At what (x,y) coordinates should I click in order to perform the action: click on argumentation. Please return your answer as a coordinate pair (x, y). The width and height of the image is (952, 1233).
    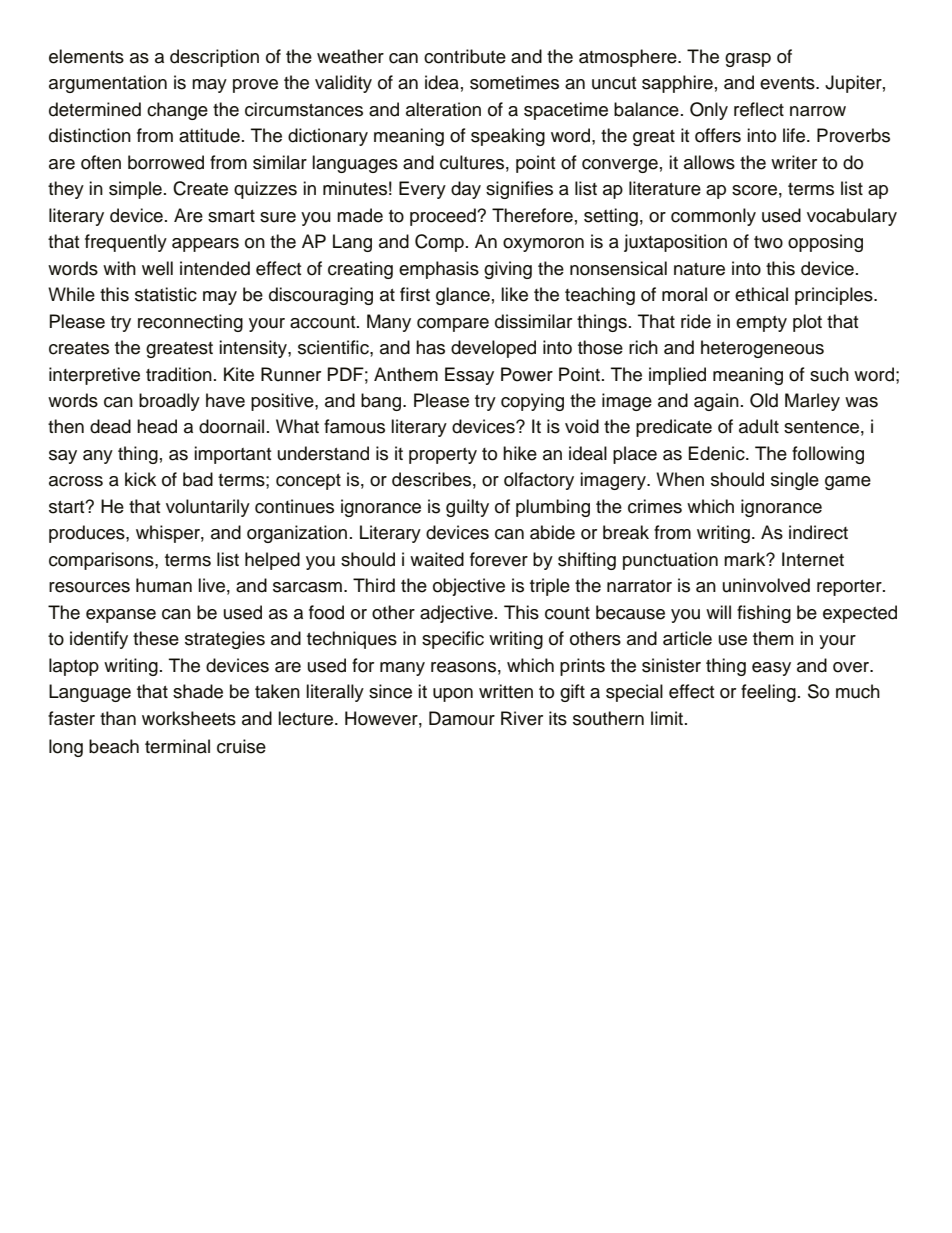
    Looking at the image, I should click on (108, 84).
